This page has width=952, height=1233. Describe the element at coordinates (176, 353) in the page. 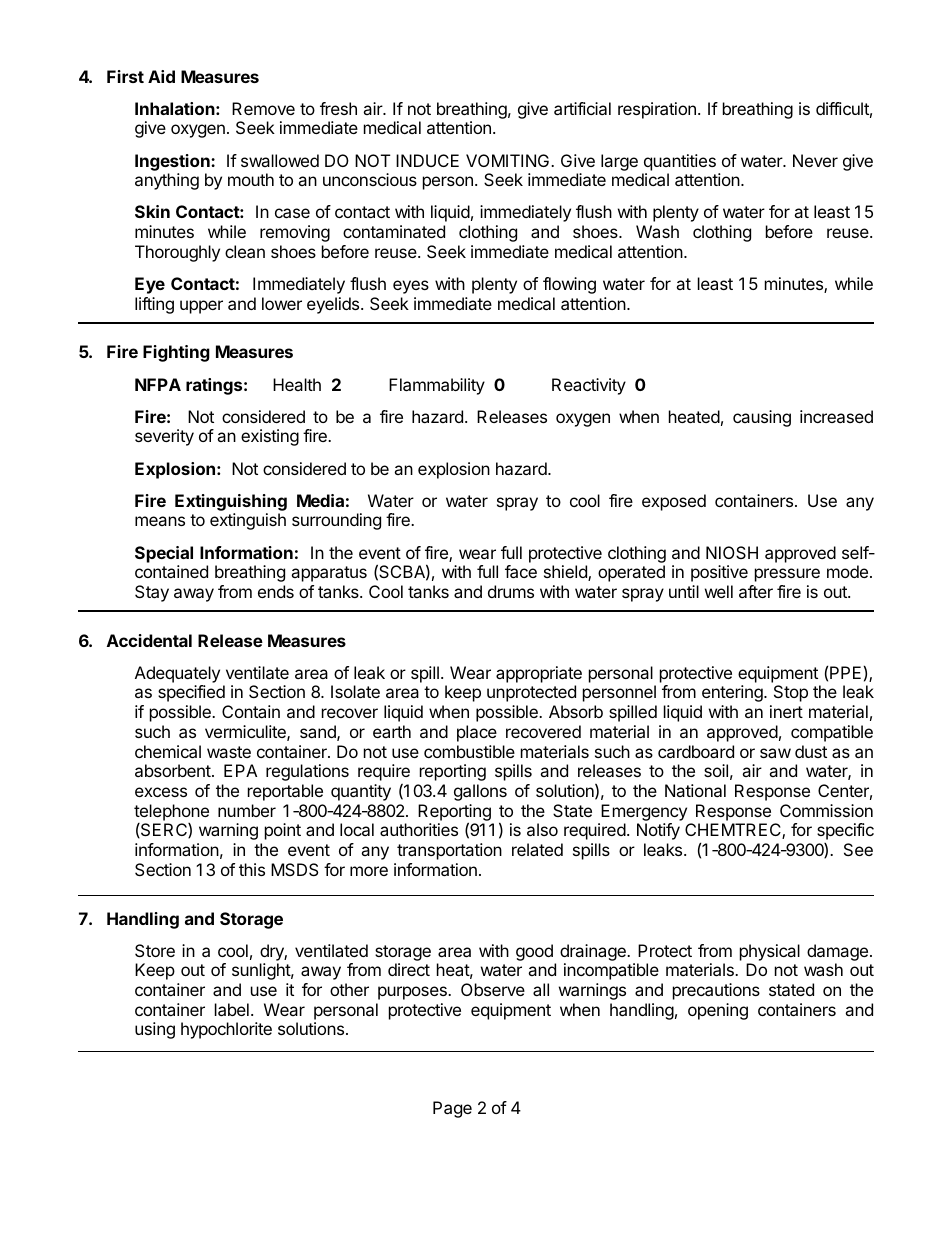

I see `Fighting` at that location.
